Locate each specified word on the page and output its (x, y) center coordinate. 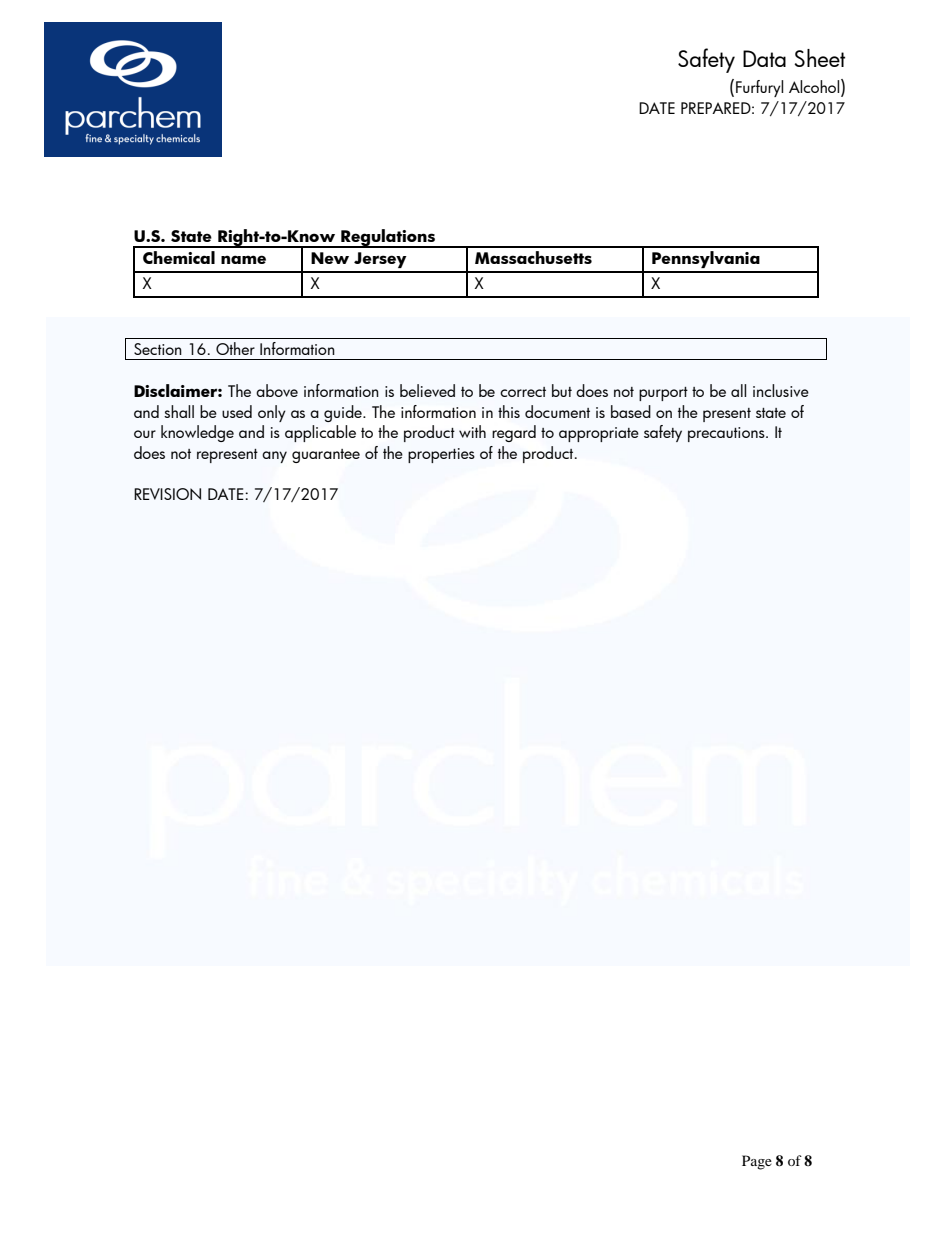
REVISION (167, 494)
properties (441, 455)
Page (757, 1162)
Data (764, 58)
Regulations (388, 238)
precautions (727, 434)
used (237, 411)
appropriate (599, 434)
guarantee (326, 456)
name (243, 259)
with (472, 431)
